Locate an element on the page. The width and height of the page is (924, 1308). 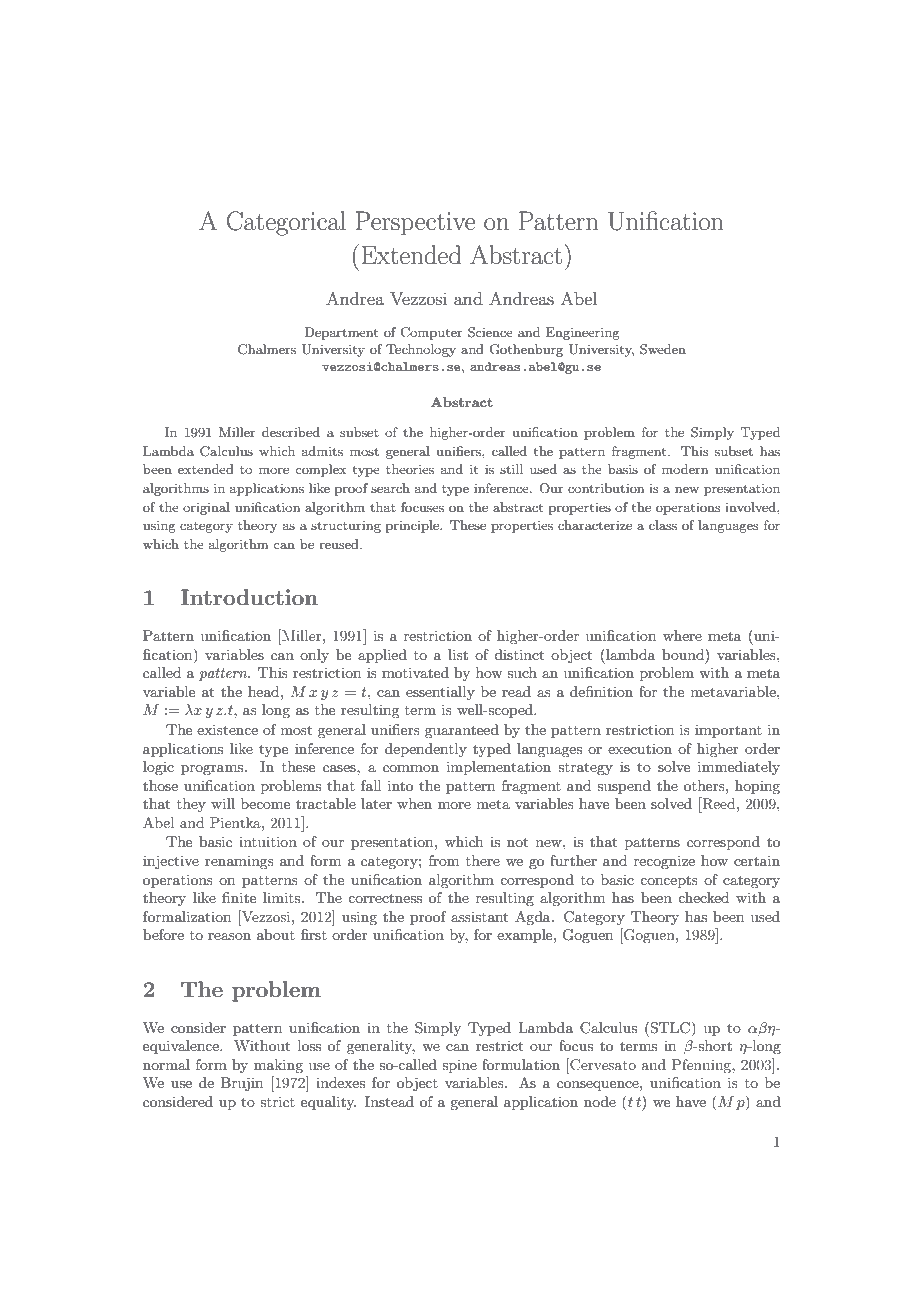
Sweden is located at coordinates (663, 349).
